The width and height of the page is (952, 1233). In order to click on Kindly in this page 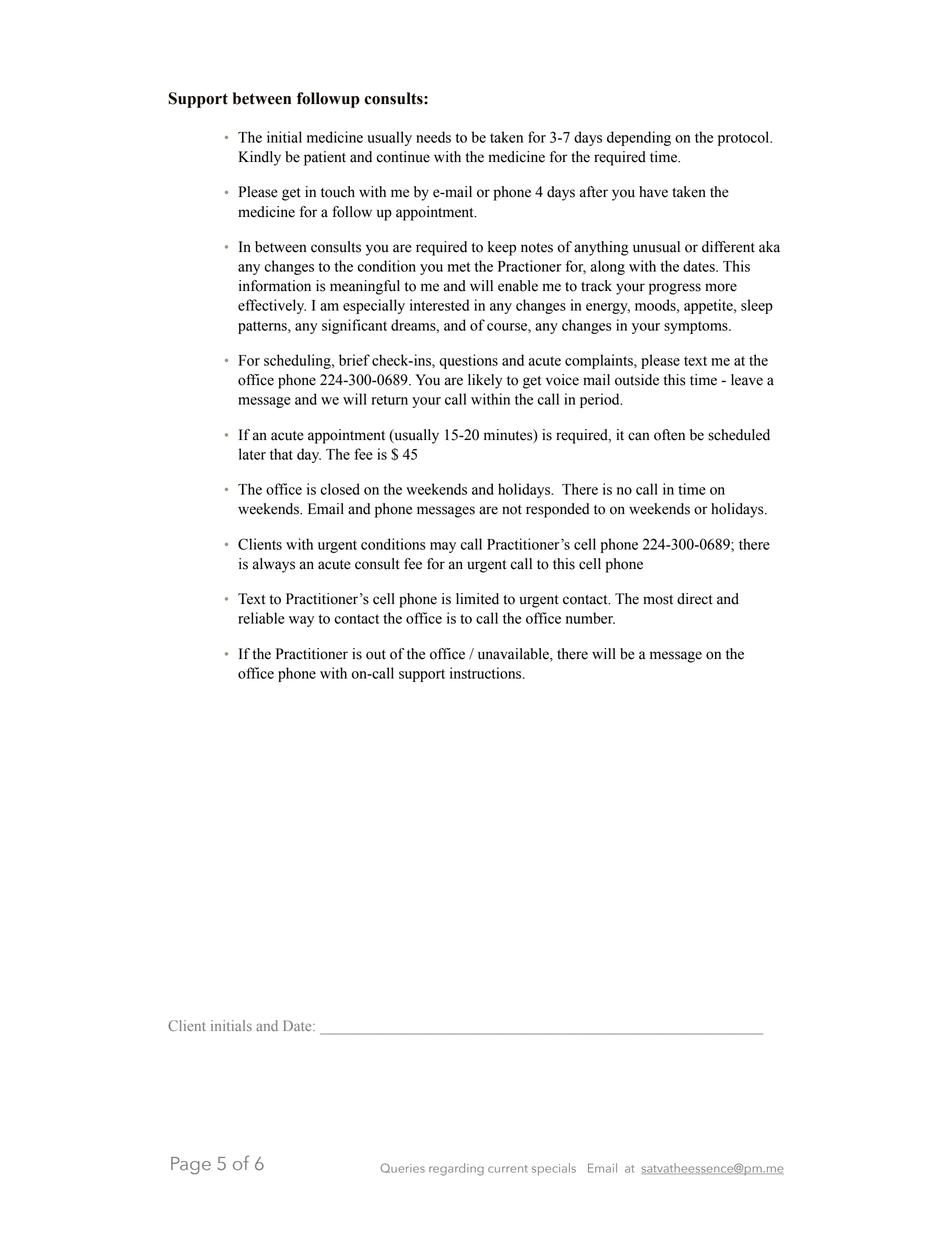, I will do `click(260, 158)`.
